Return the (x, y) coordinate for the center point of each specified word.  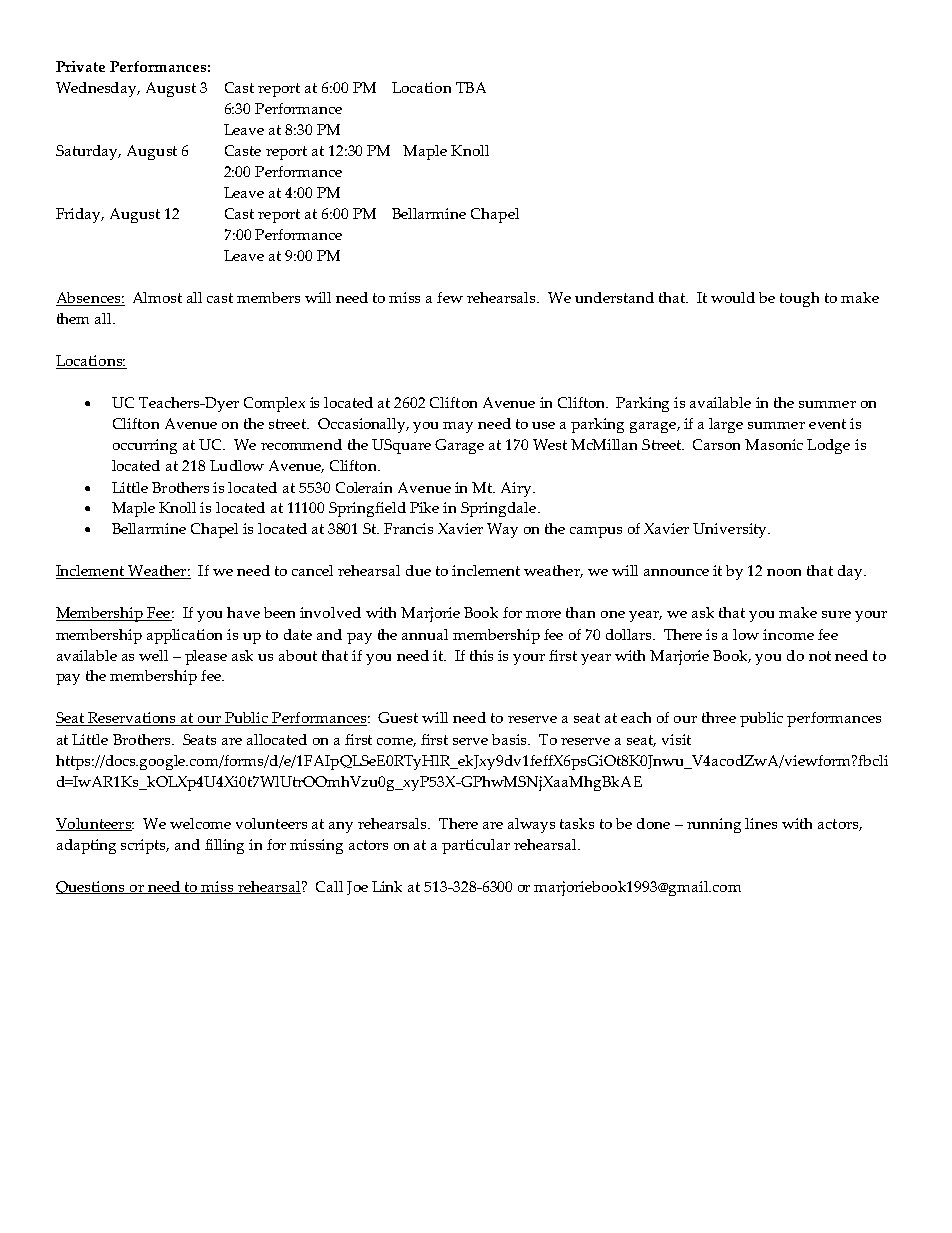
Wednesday (98, 89)
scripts (145, 846)
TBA (471, 87)
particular (476, 846)
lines (761, 823)
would (733, 297)
